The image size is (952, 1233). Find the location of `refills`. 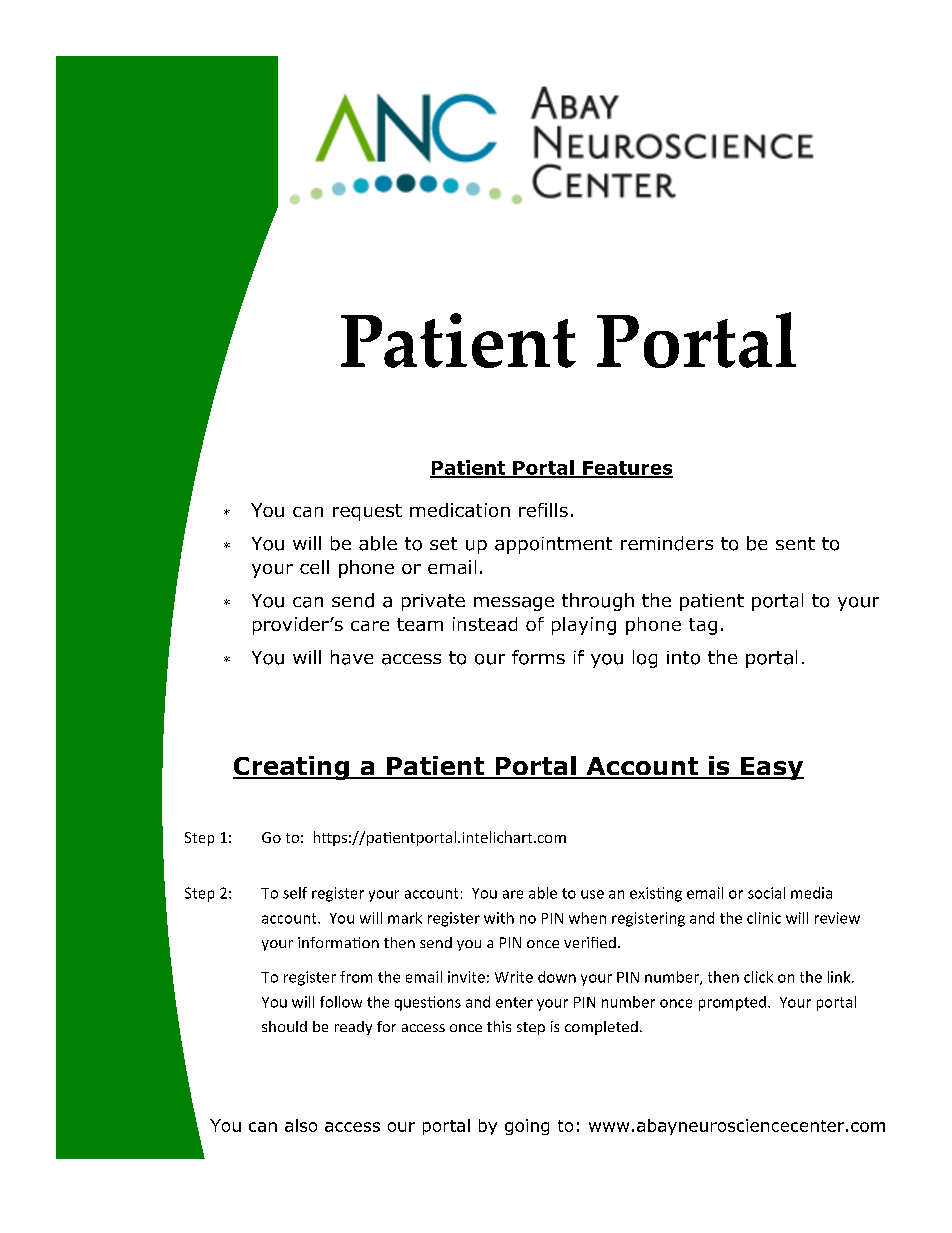

refills is located at coordinates (543, 510).
